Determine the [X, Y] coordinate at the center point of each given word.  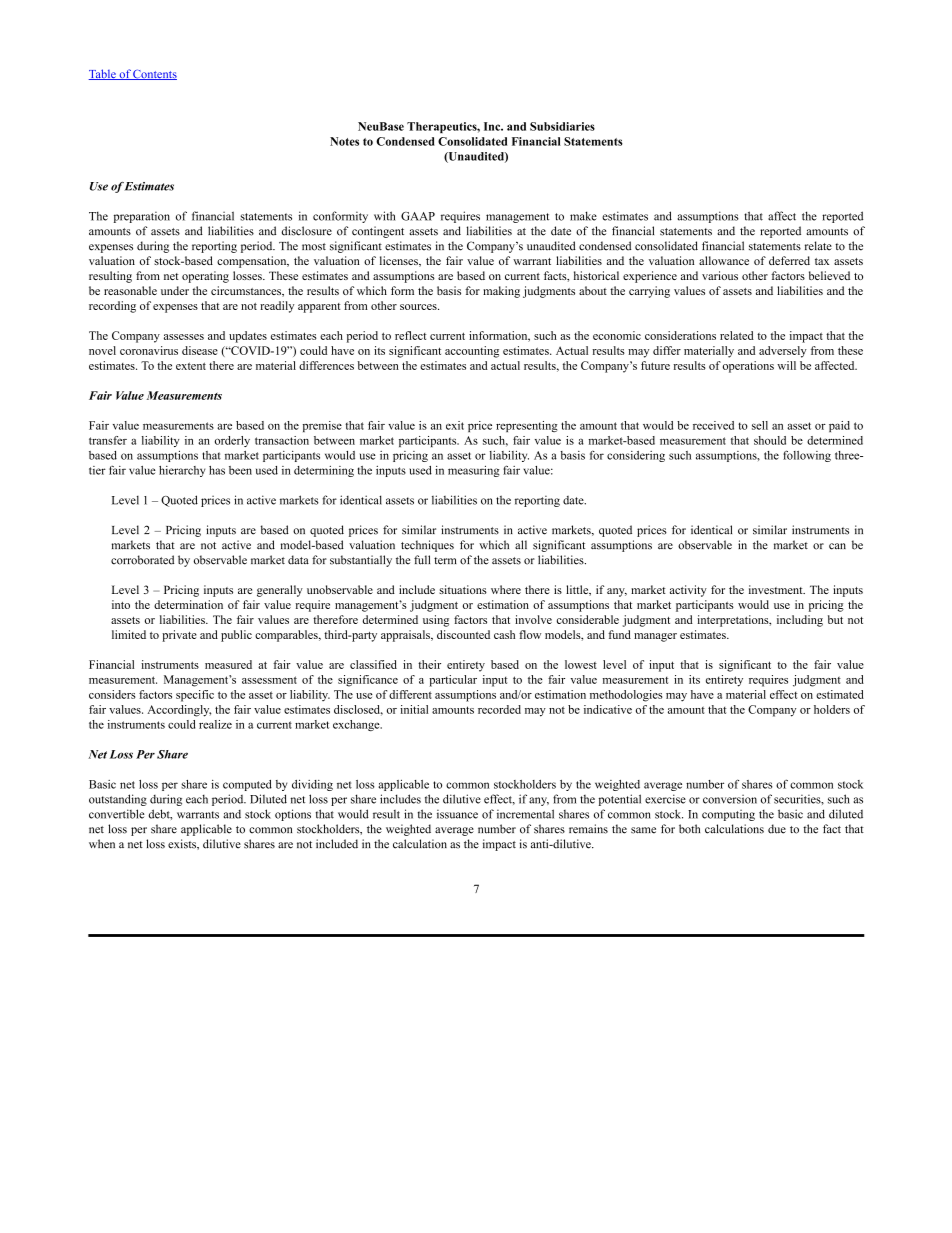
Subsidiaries [562, 126]
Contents [154, 74]
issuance [457, 814]
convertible [117, 814]
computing [728, 815]
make [583, 216]
